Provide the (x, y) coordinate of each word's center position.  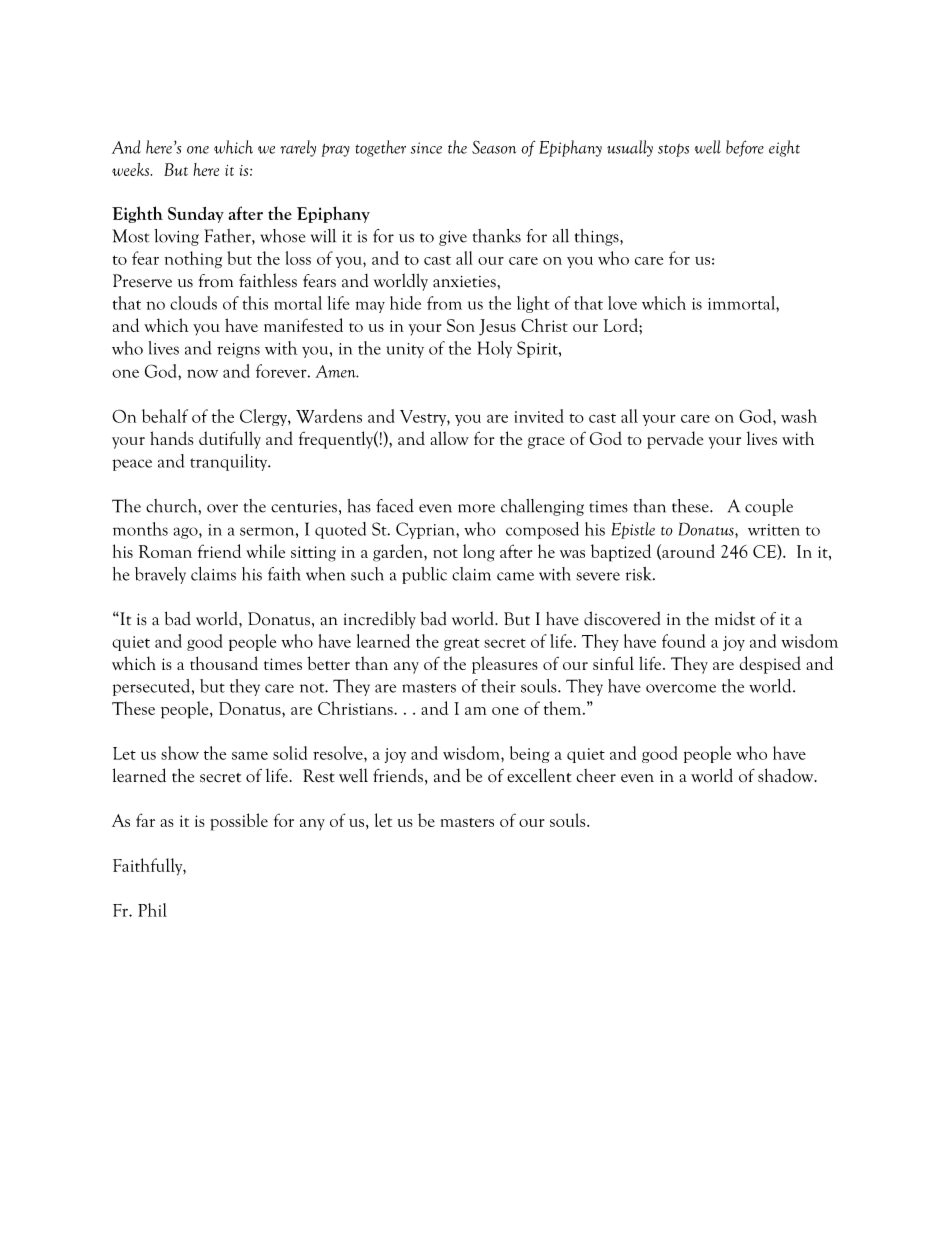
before (745, 148)
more (476, 508)
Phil (152, 910)
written (774, 530)
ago (187, 533)
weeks (132, 169)
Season (494, 147)
